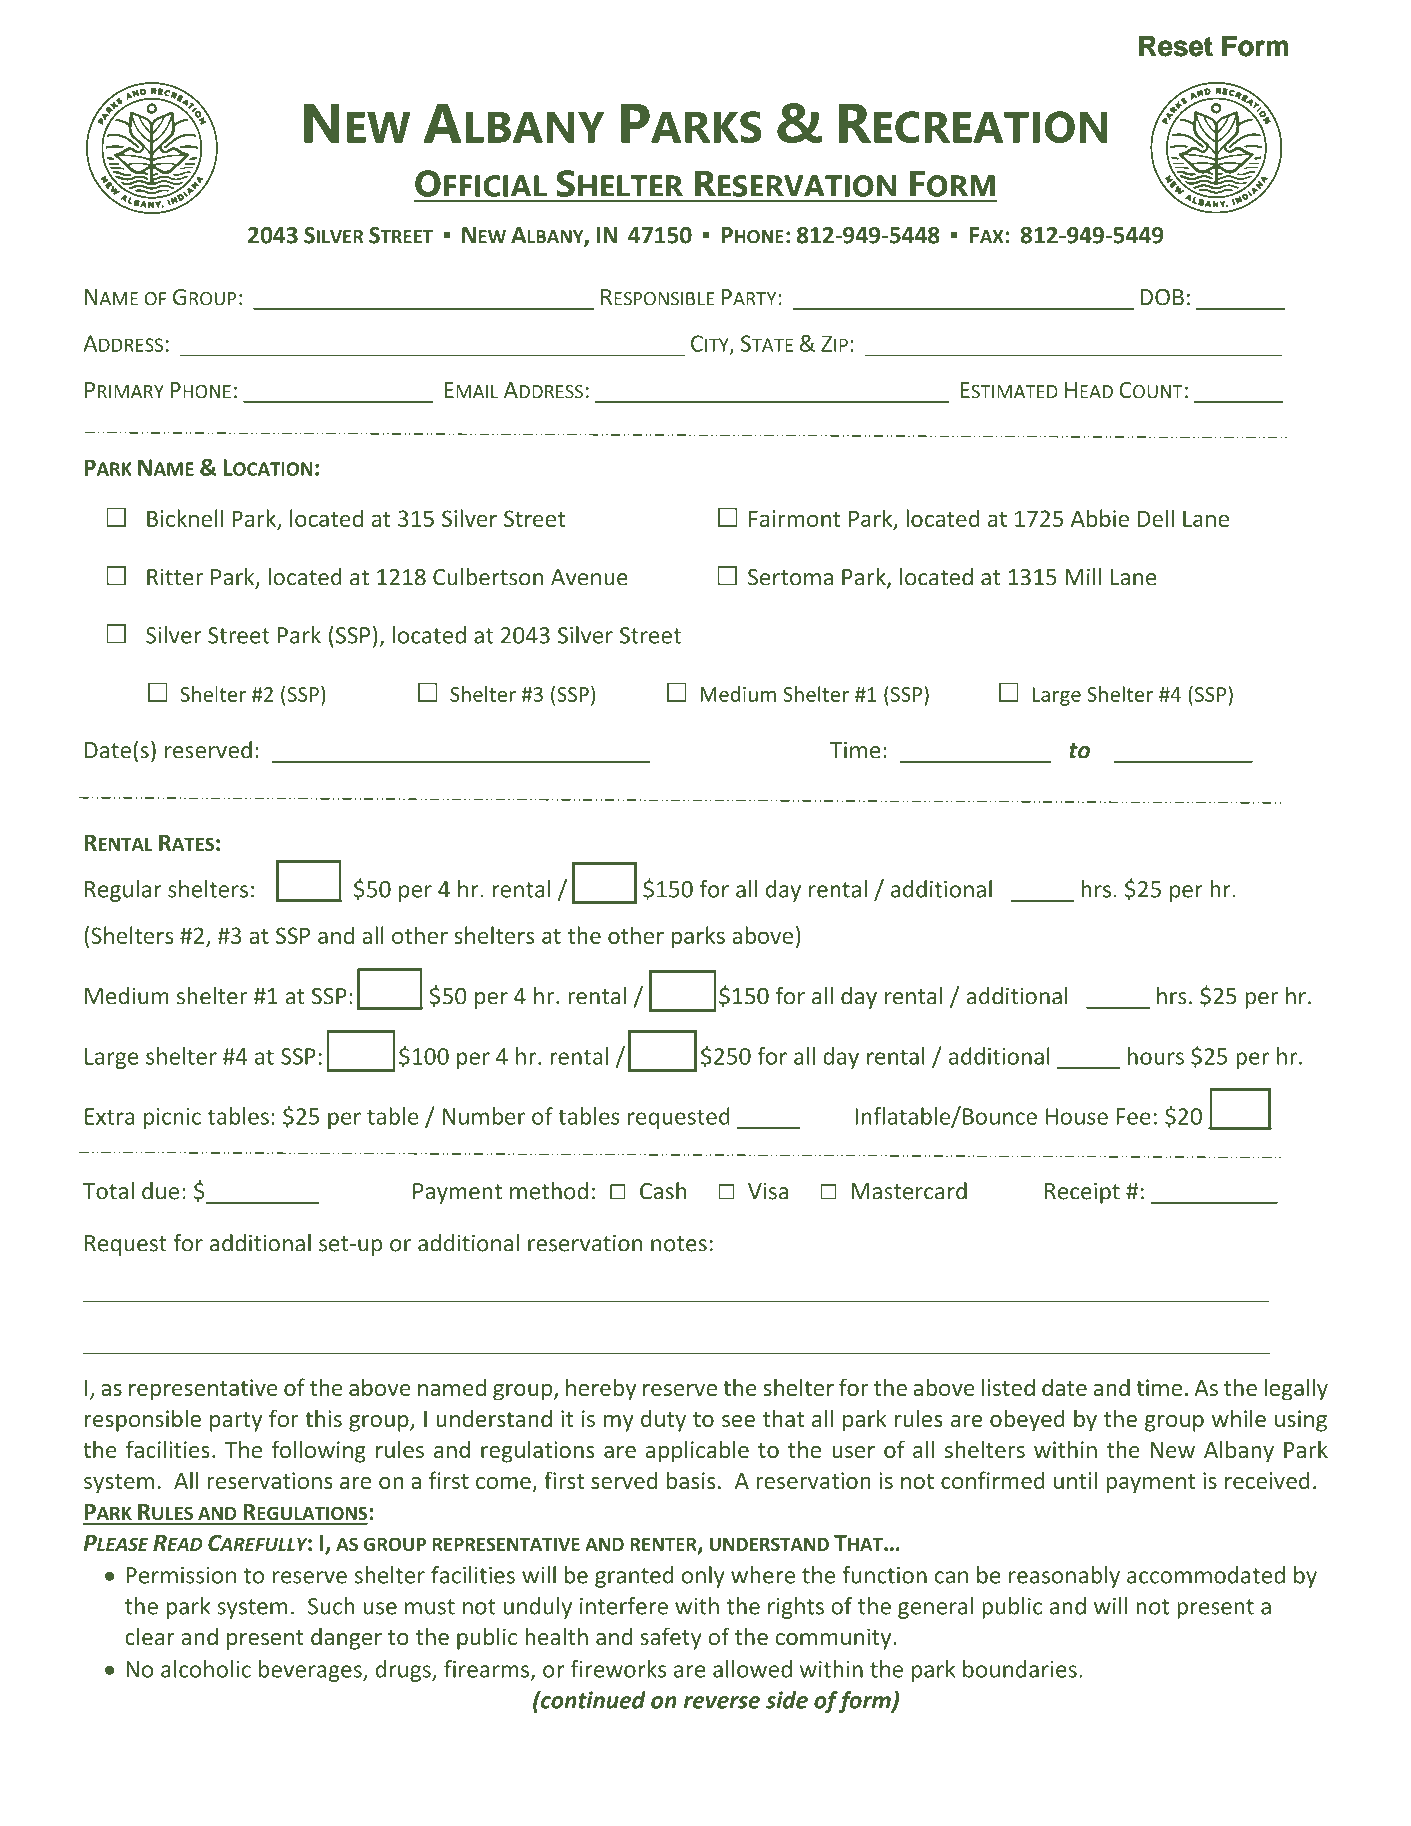  Describe the element at coordinates (123, 891) in the document. I see `Regular` at that location.
